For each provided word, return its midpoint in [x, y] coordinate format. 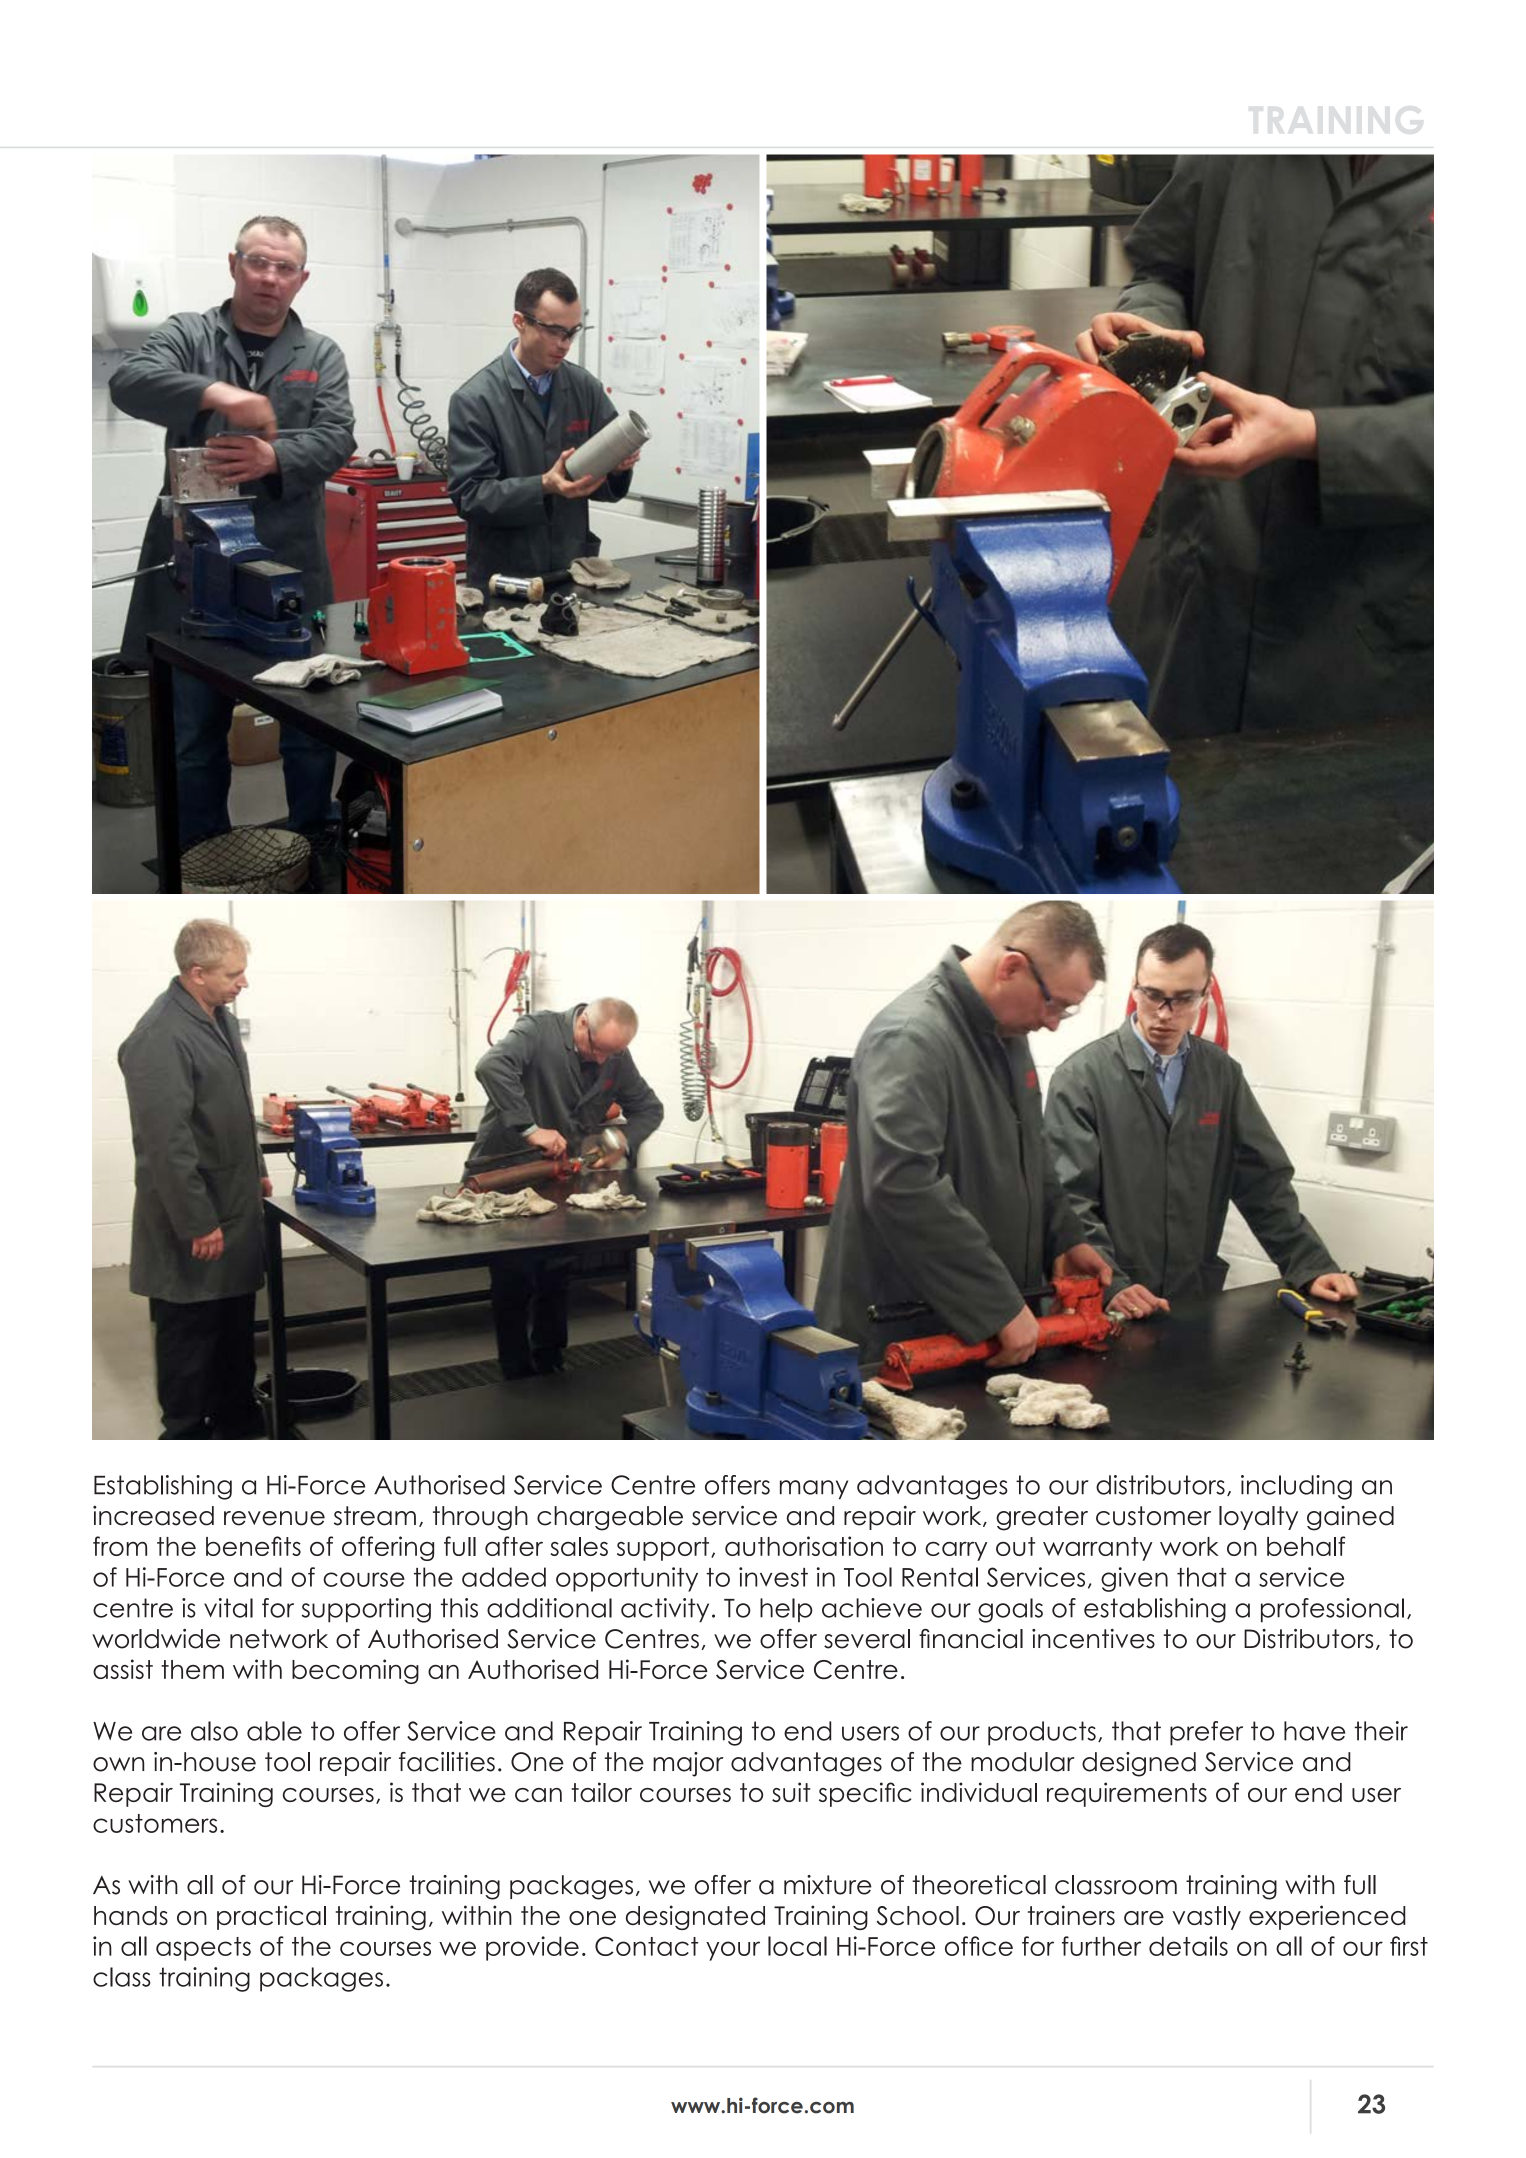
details [1188, 1946]
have [1314, 1731]
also [214, 1731]
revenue [274, 1518]
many [814, 1489]
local [797, 1946]
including [1296, 1487]
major [688, 1764]
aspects [203, 1949]
